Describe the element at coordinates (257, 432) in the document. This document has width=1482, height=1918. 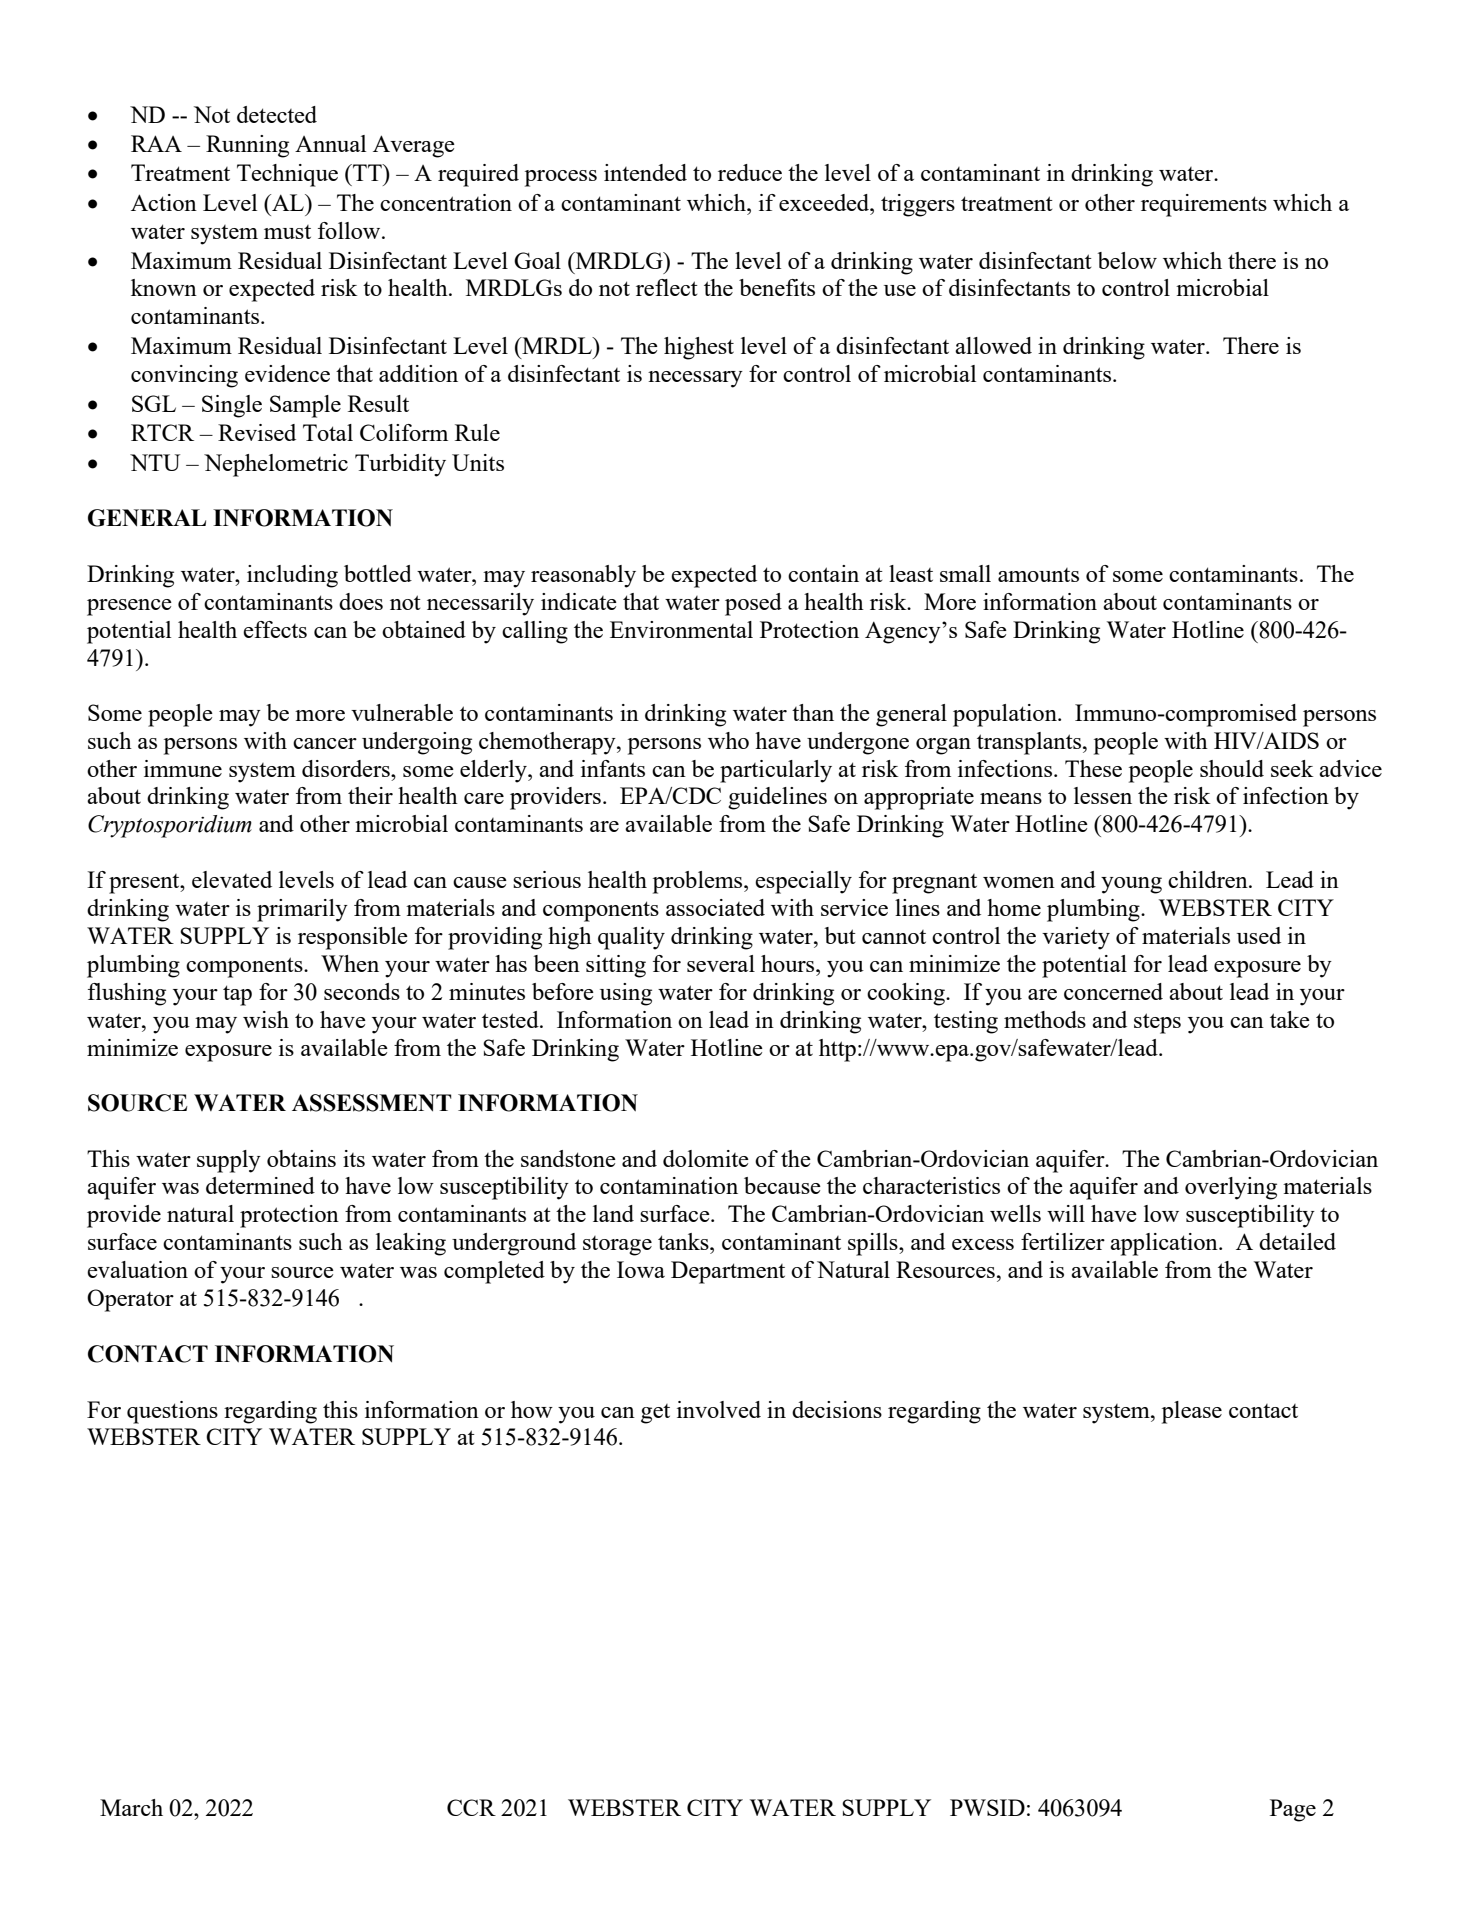
I see `Revised` at that location.
